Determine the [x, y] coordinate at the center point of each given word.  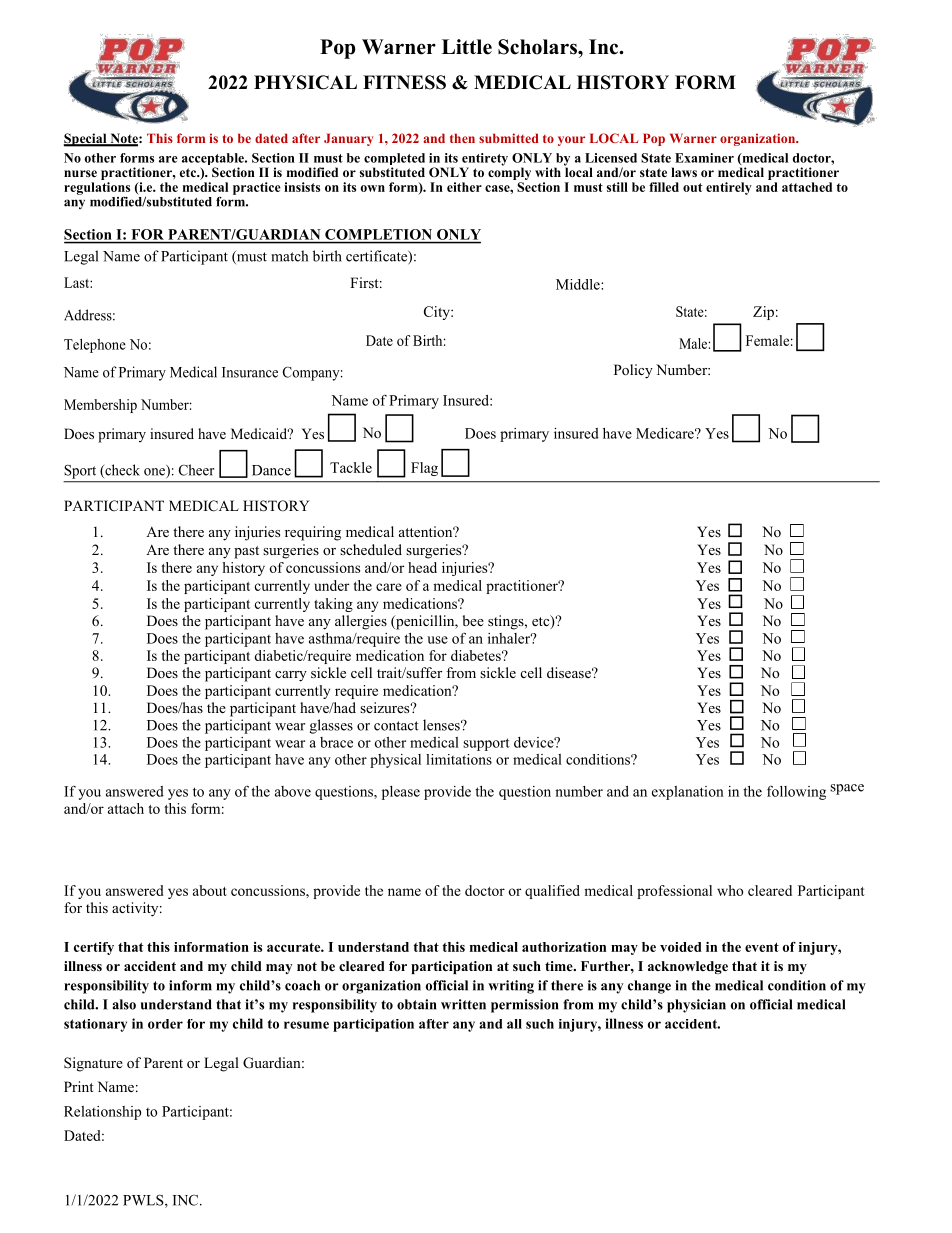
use [437, 640]
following [796, 793]
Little [467, 47]
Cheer [196, 470]
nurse [80, 173]
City [438, 313]
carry [291, 676]
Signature [93, 1064]
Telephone [95, 346]
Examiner [704, 158]
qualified [552, 892]
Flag [424, 469]
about [210, 890]
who [730, 890]
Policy [633, 371]
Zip [763, 313]
